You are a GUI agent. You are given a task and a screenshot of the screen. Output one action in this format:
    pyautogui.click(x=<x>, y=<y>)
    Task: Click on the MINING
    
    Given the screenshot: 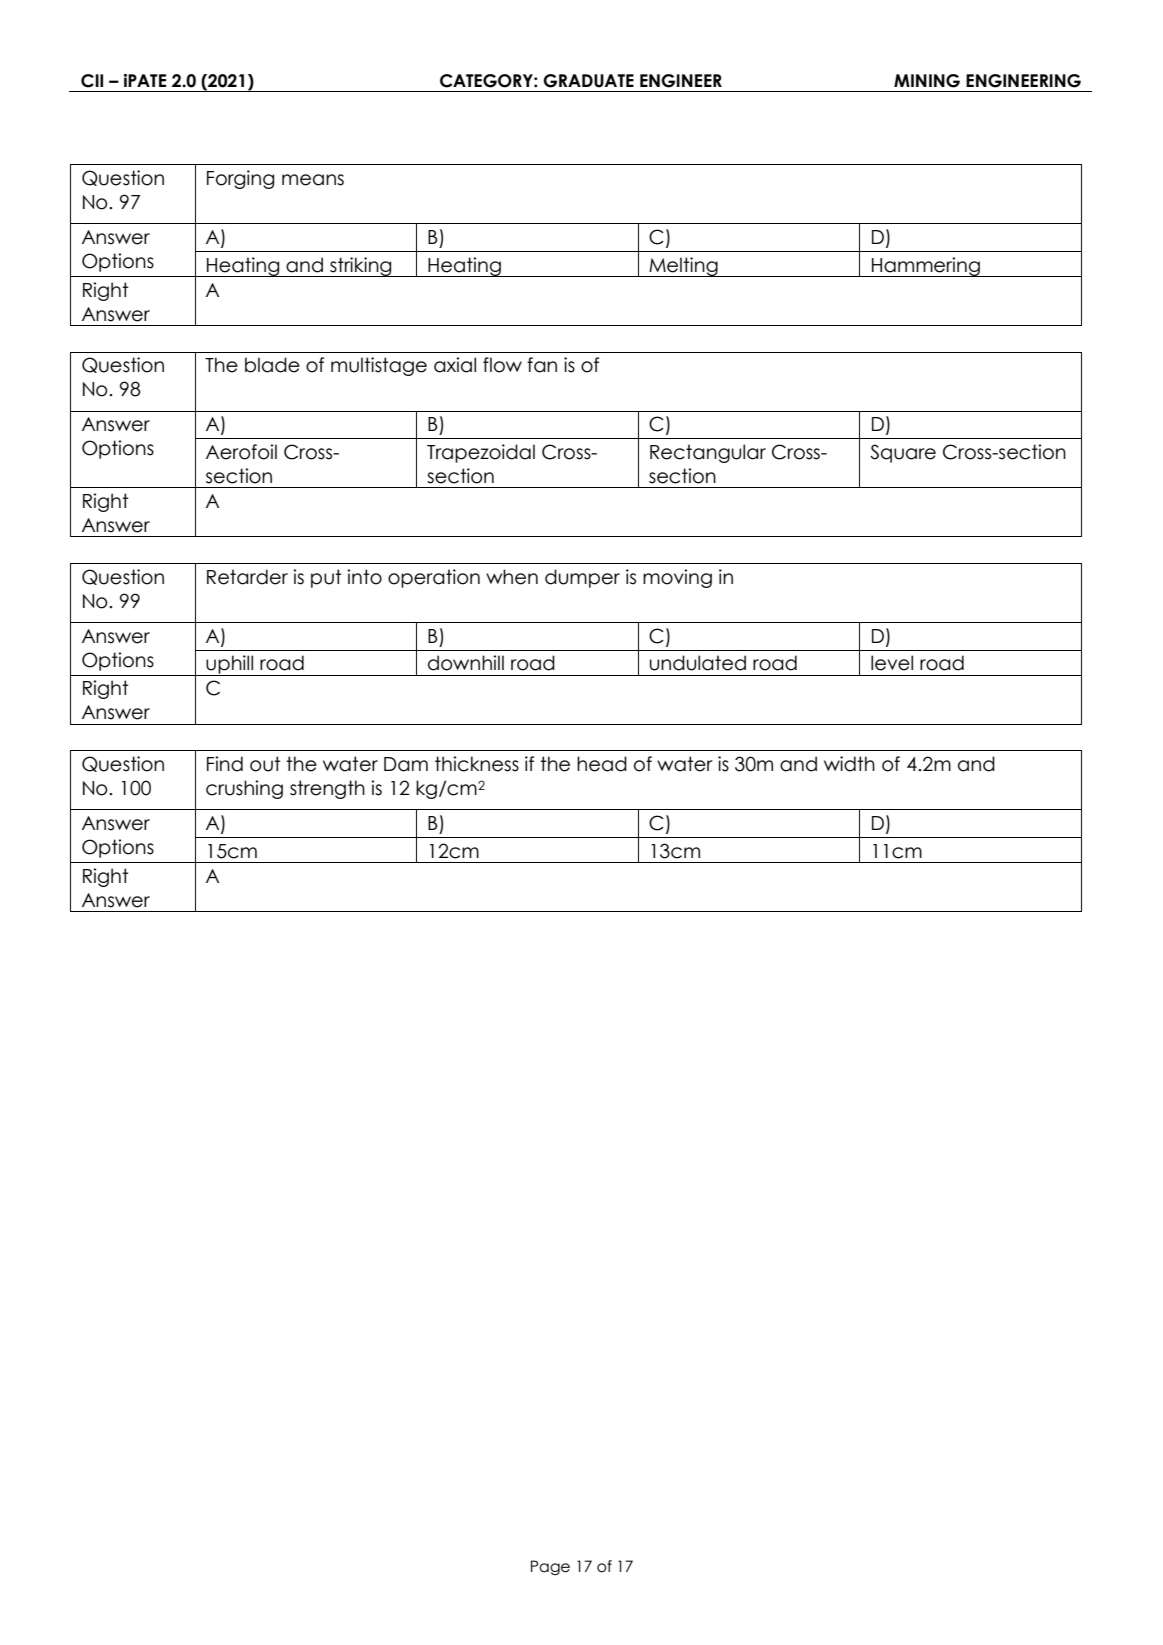 What is the action you would take?
    pyautogui.click(x=927, y=81)
